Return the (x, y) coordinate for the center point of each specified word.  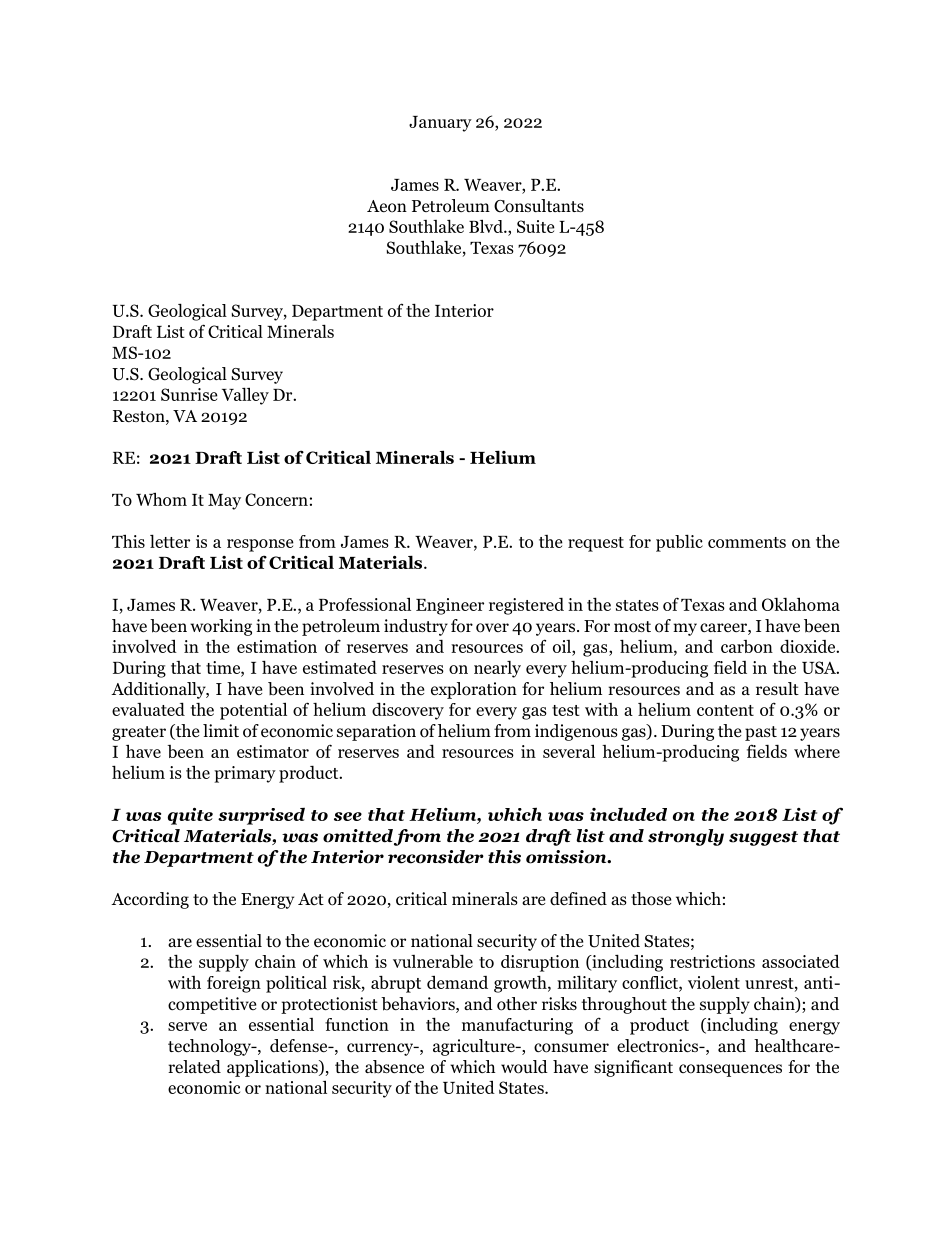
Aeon (387, 206)
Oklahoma (801, 604)
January (440, 124)
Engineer (450, 606)
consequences (730, 1070)
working (221, 627)
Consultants (539, 206)
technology (210, 1047)
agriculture (475, 1047)
